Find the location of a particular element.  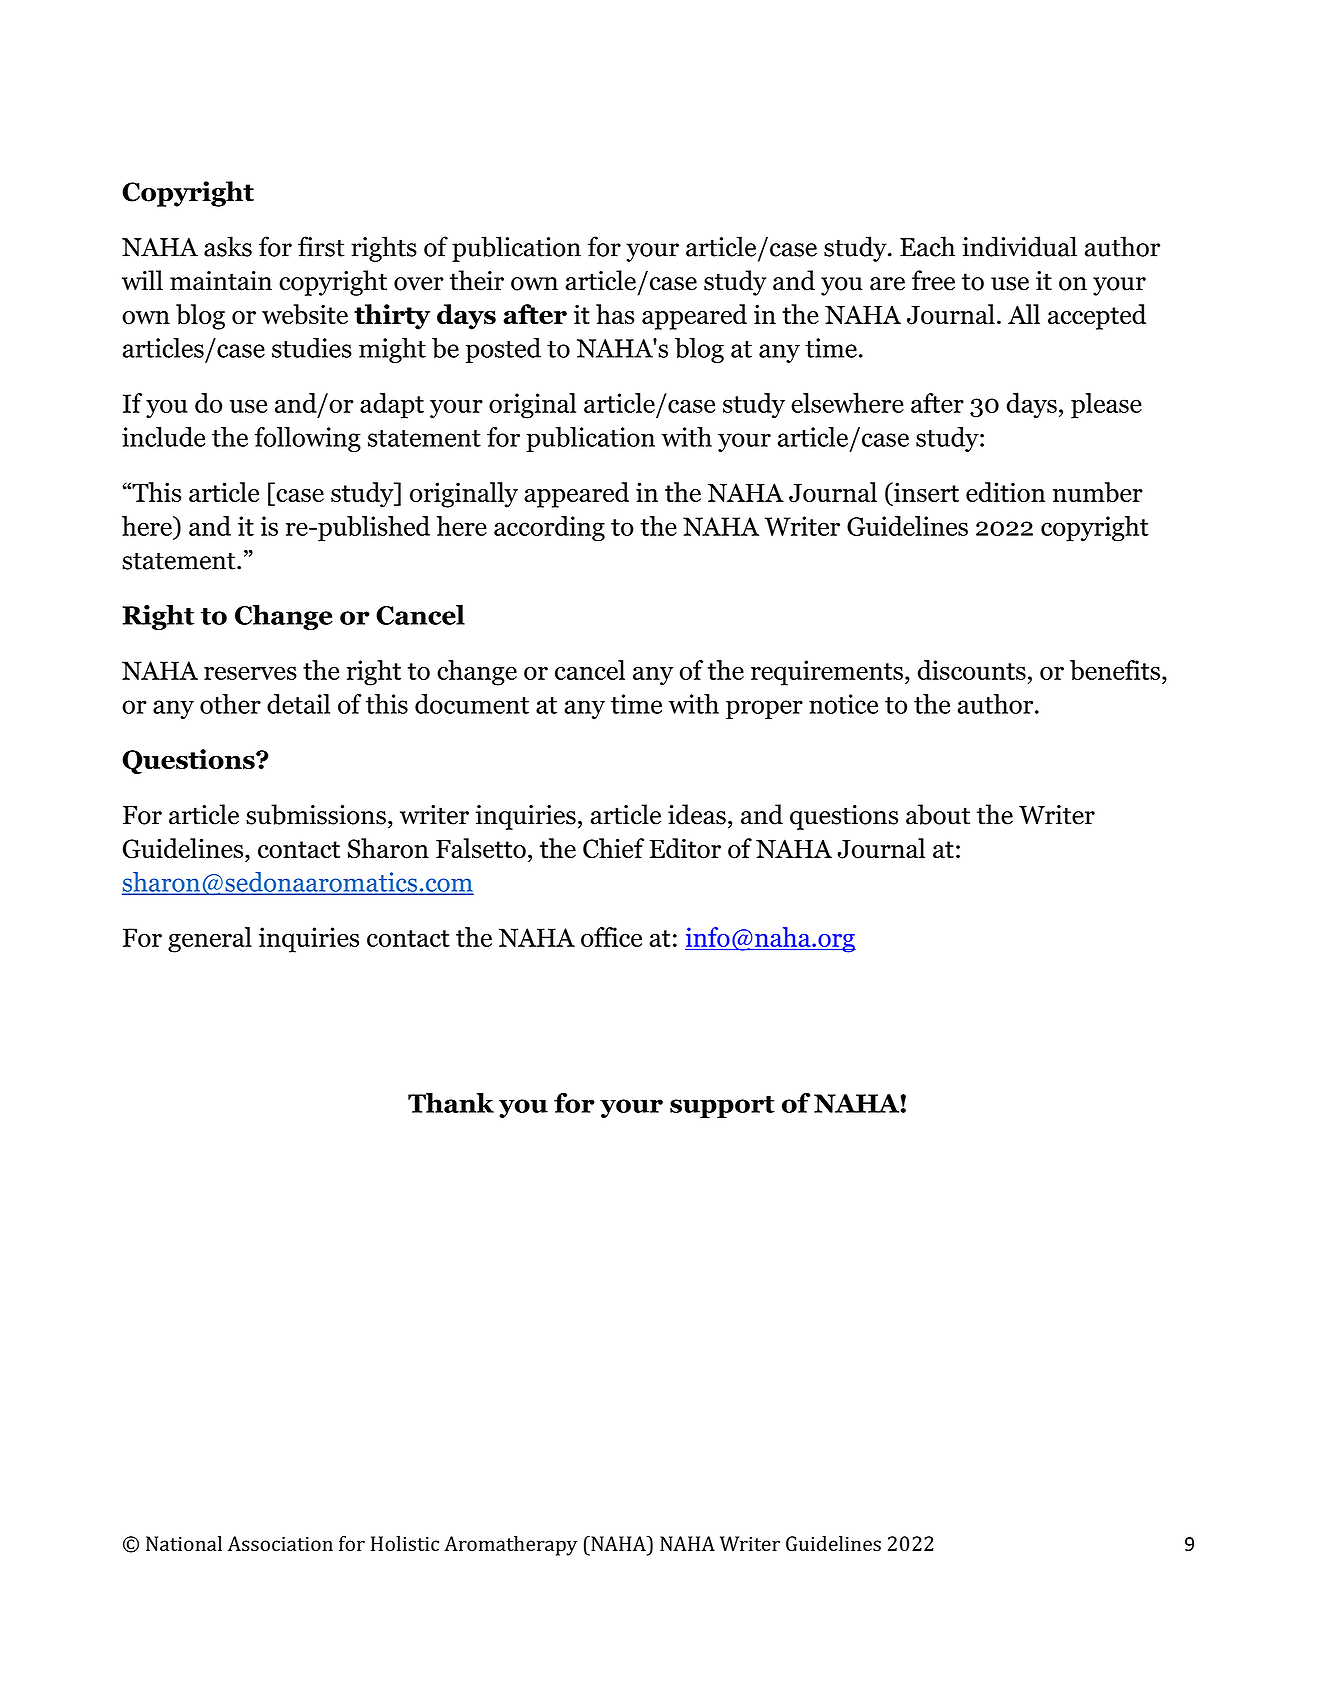

office is located at coordinates (611, 937).
